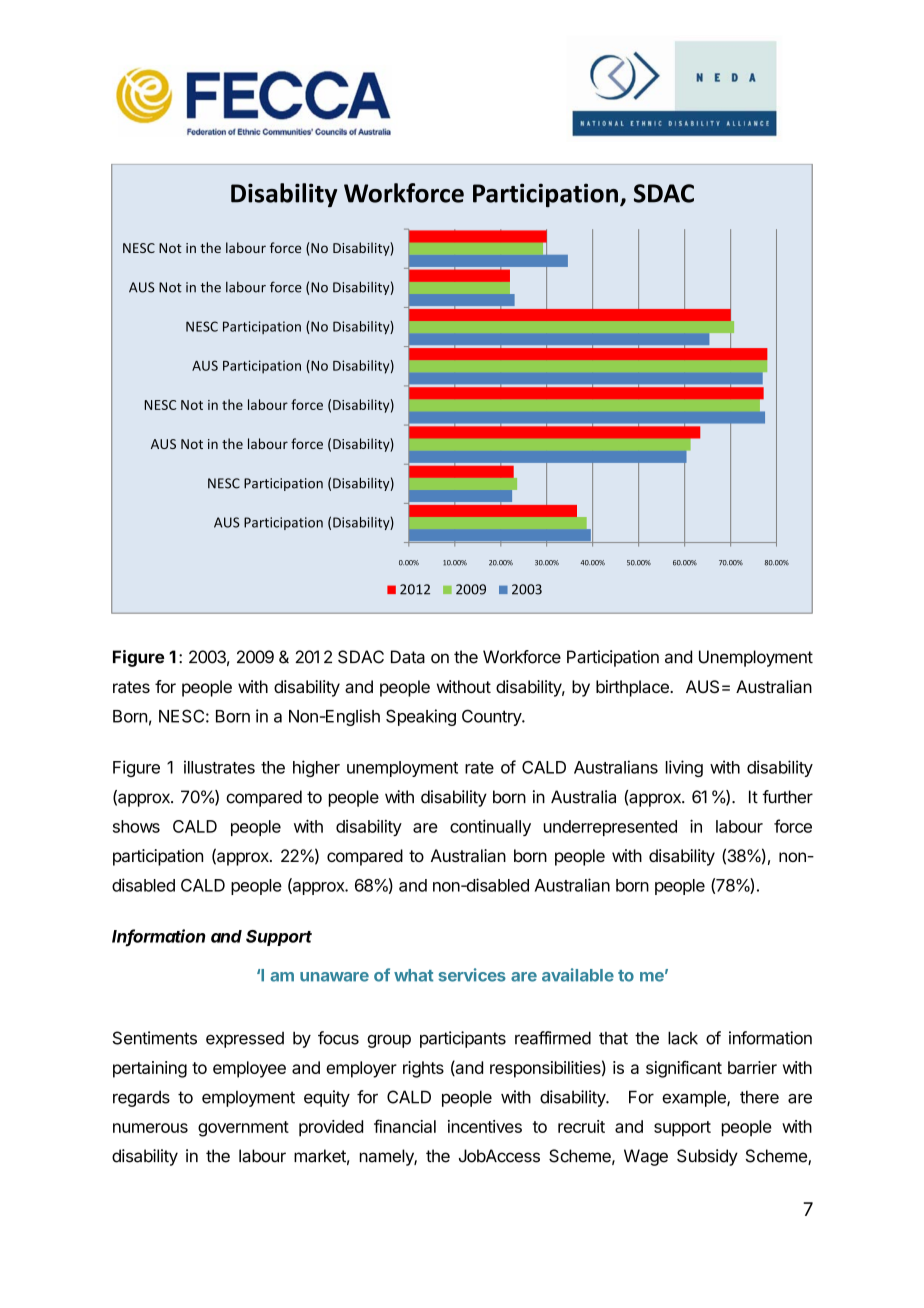 This screenshot has height=1308, width=924. Describe the element at coordinates (485, 1126) in the screenshot. I see `incentives` at that location.
